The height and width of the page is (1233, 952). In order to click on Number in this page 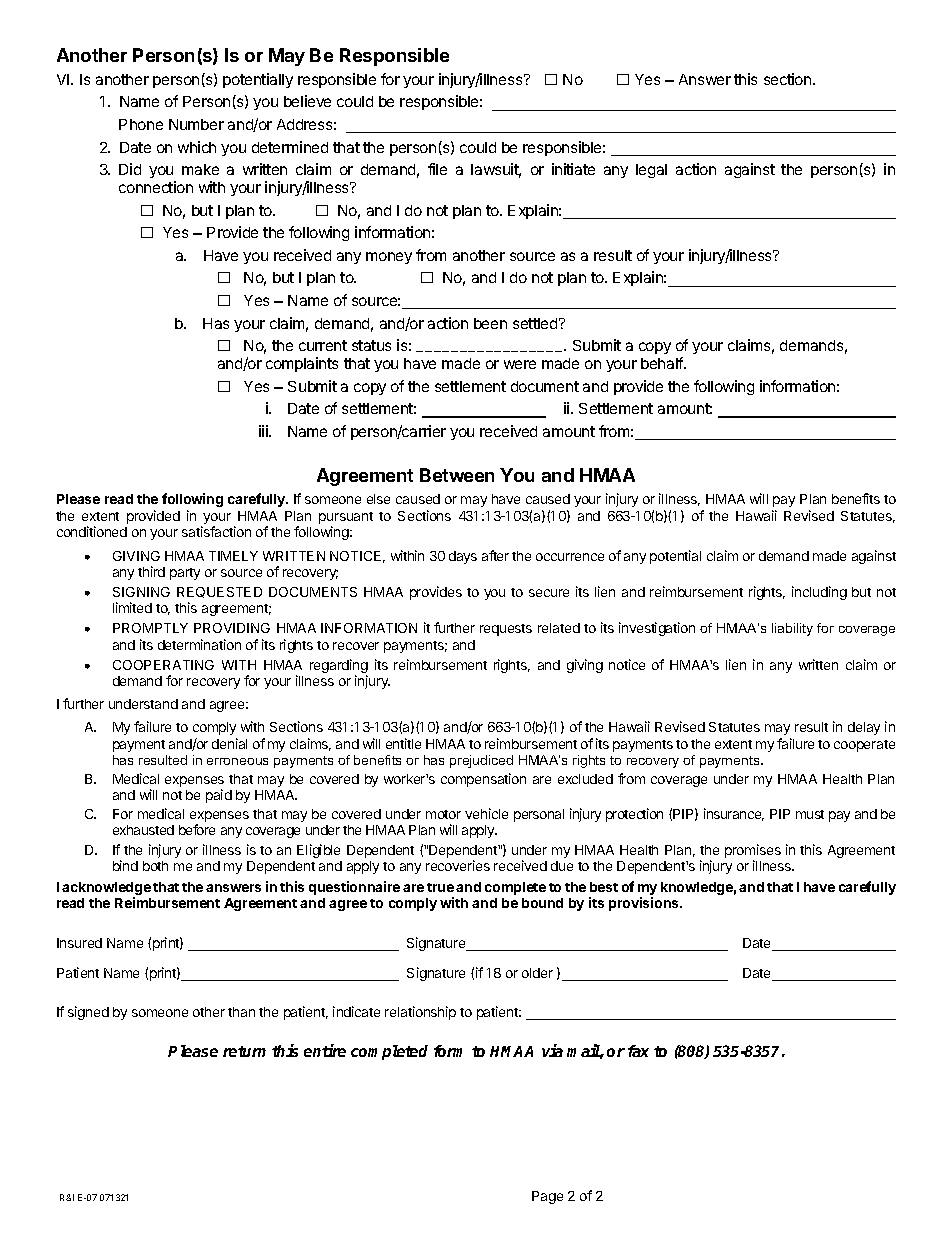, I will do `click(196, 124)`.
